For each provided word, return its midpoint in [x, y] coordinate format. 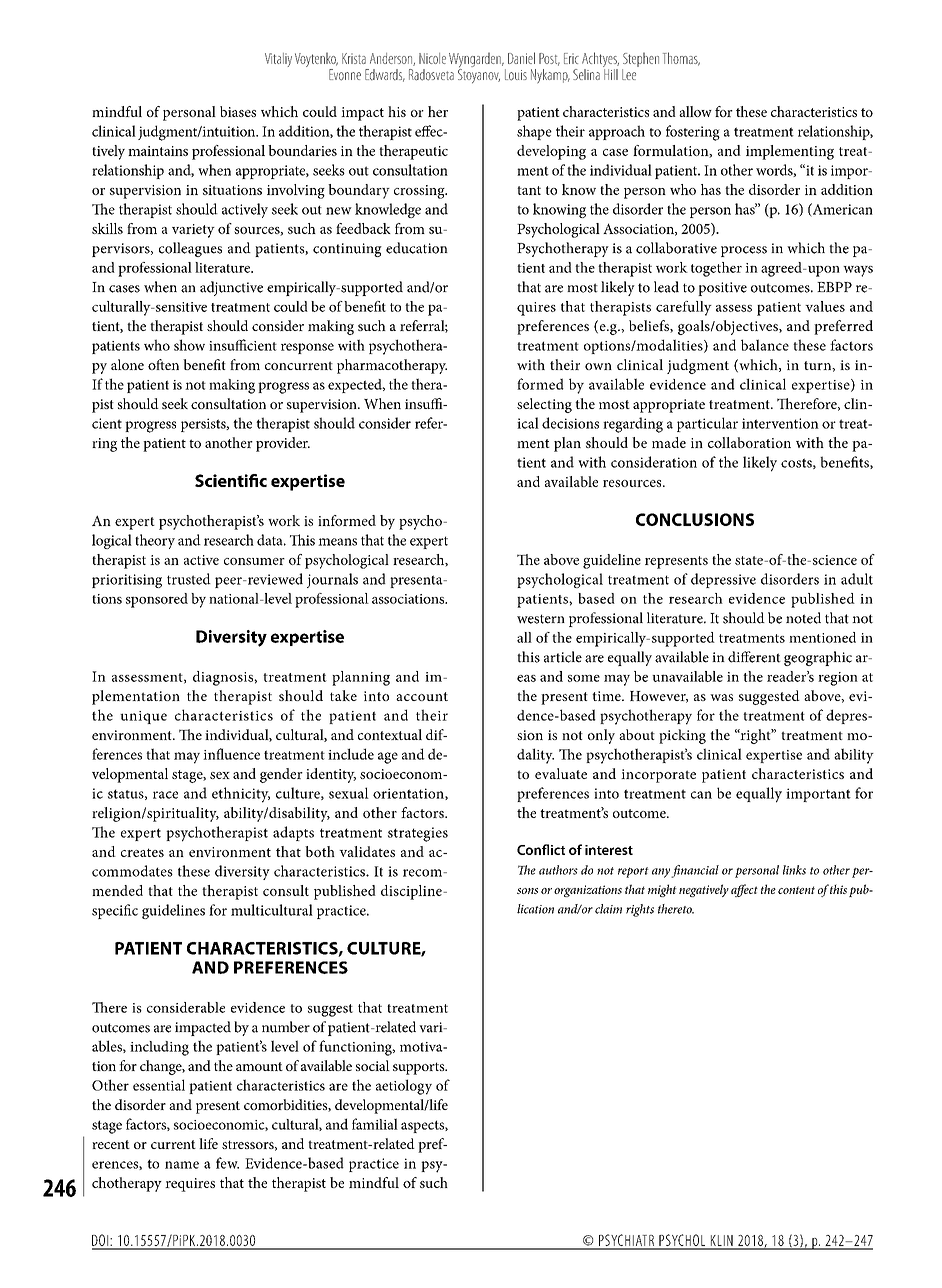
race [165, 795]
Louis [516, 75]
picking [682, 736]
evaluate [561, 773]
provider [283, 444]
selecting [544, 405]
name [182, 1165]
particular [707, 424]
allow [695, 111]
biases [238, 111]
